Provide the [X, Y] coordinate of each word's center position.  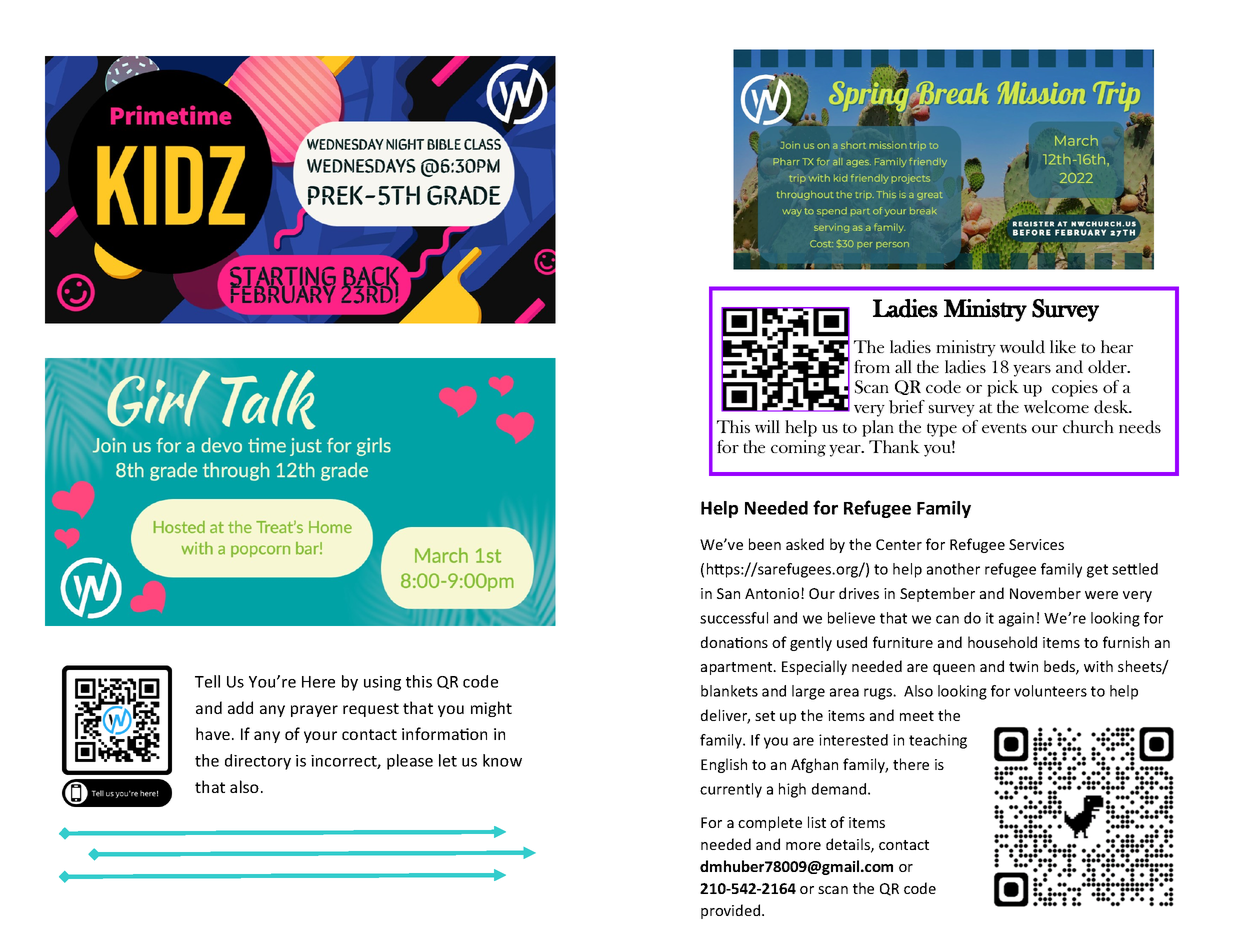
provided [732, 911]
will [767, 426]
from [872, 366]
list [817, 822]
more [803, 846]
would [1022, 347]
